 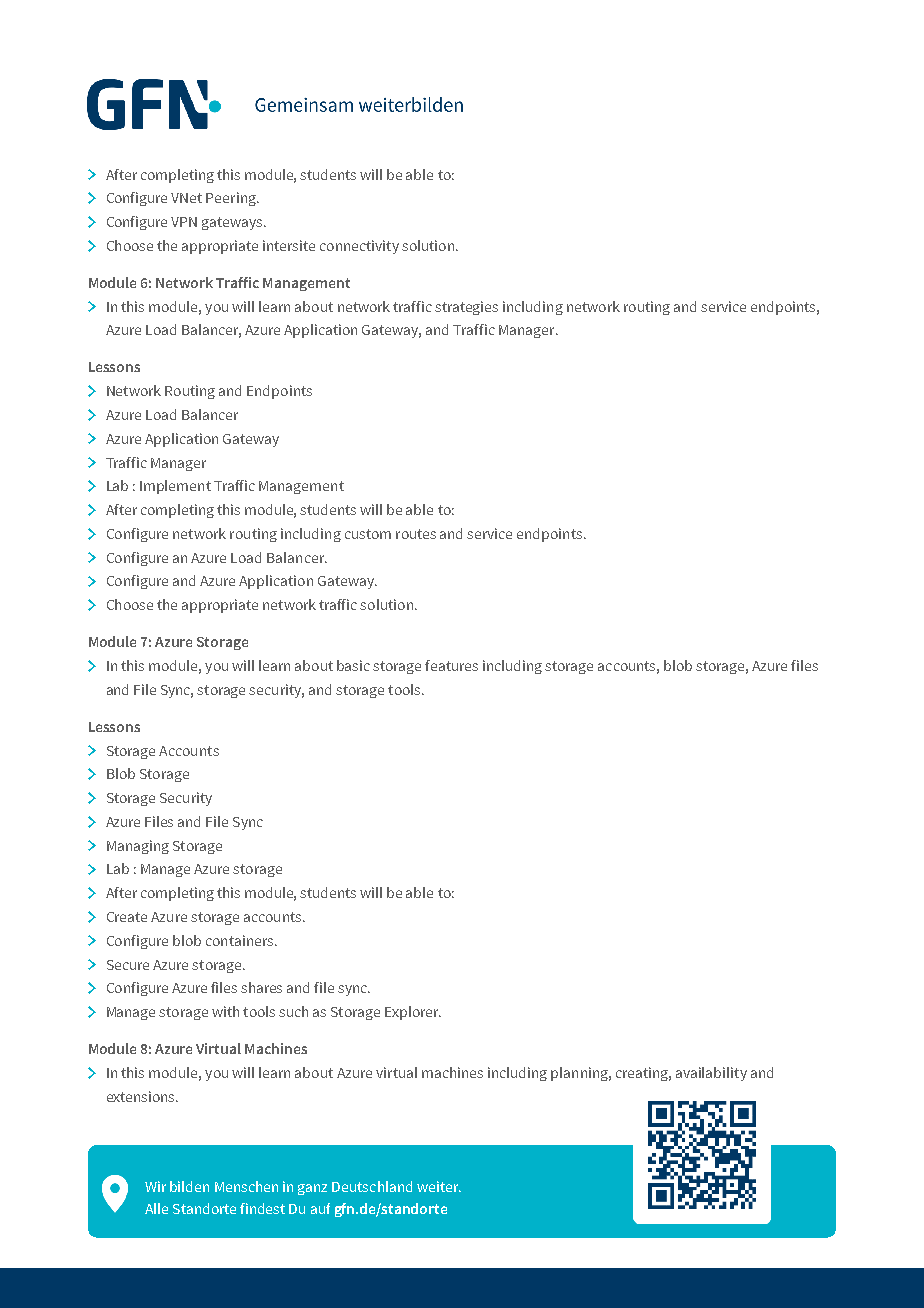 What do you see at coordinates (138, 847) in the image?
I see `Managing` at bounding box center [138, 847].
